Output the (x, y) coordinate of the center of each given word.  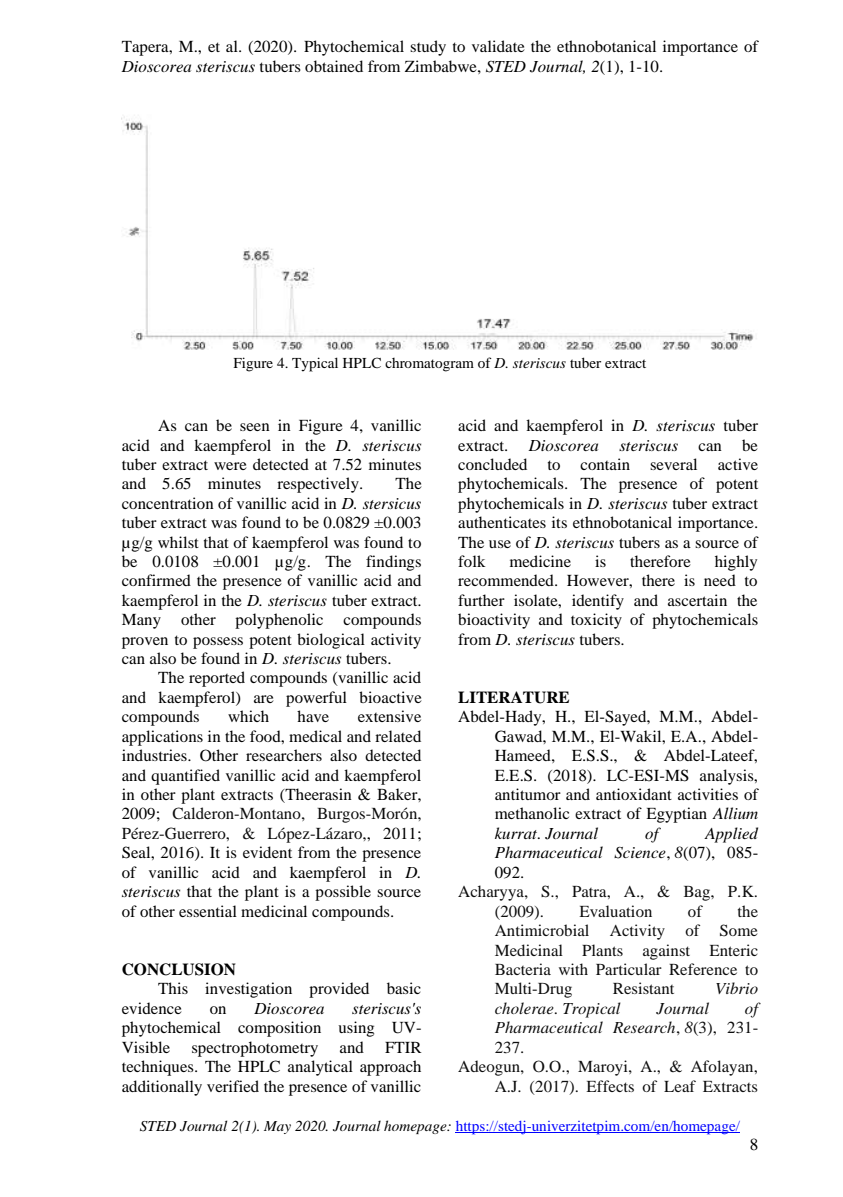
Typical (315, 364)
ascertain (697, 600)
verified (233, 1086)
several (673, 464)
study (428, 48)
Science (641, 853)
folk (472, 561)
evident (267, 852)
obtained (334, 66)
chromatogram (429, 365)
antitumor (528, 794)
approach (390, 1068)
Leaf (680, 1086)
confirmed (156, 580)
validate (498, 46)
